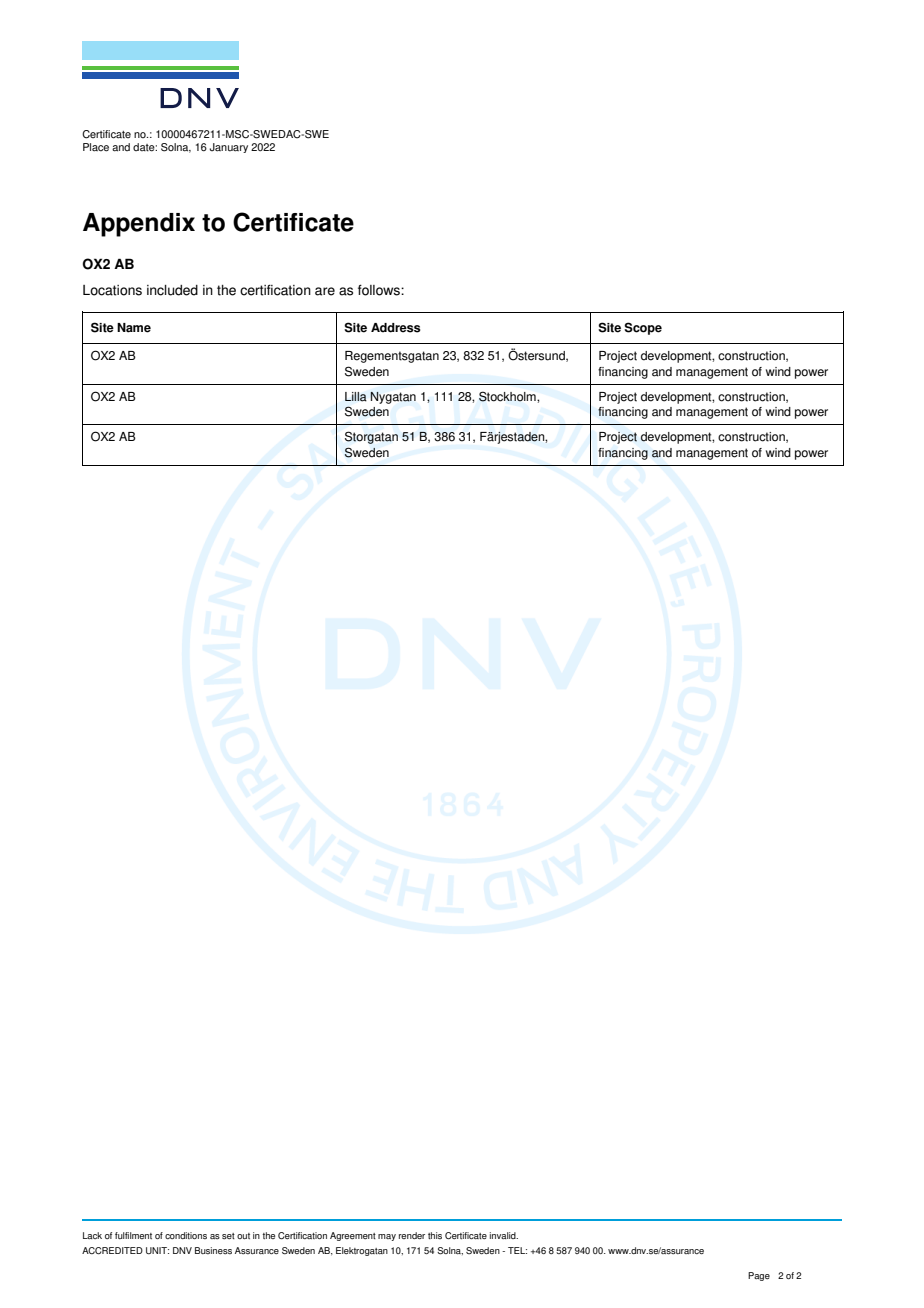 The height and width of the page is (1308, 924). What do you see at coordinates (172, 290) in the page?
I see `included` at bounding box center [172, 290].
